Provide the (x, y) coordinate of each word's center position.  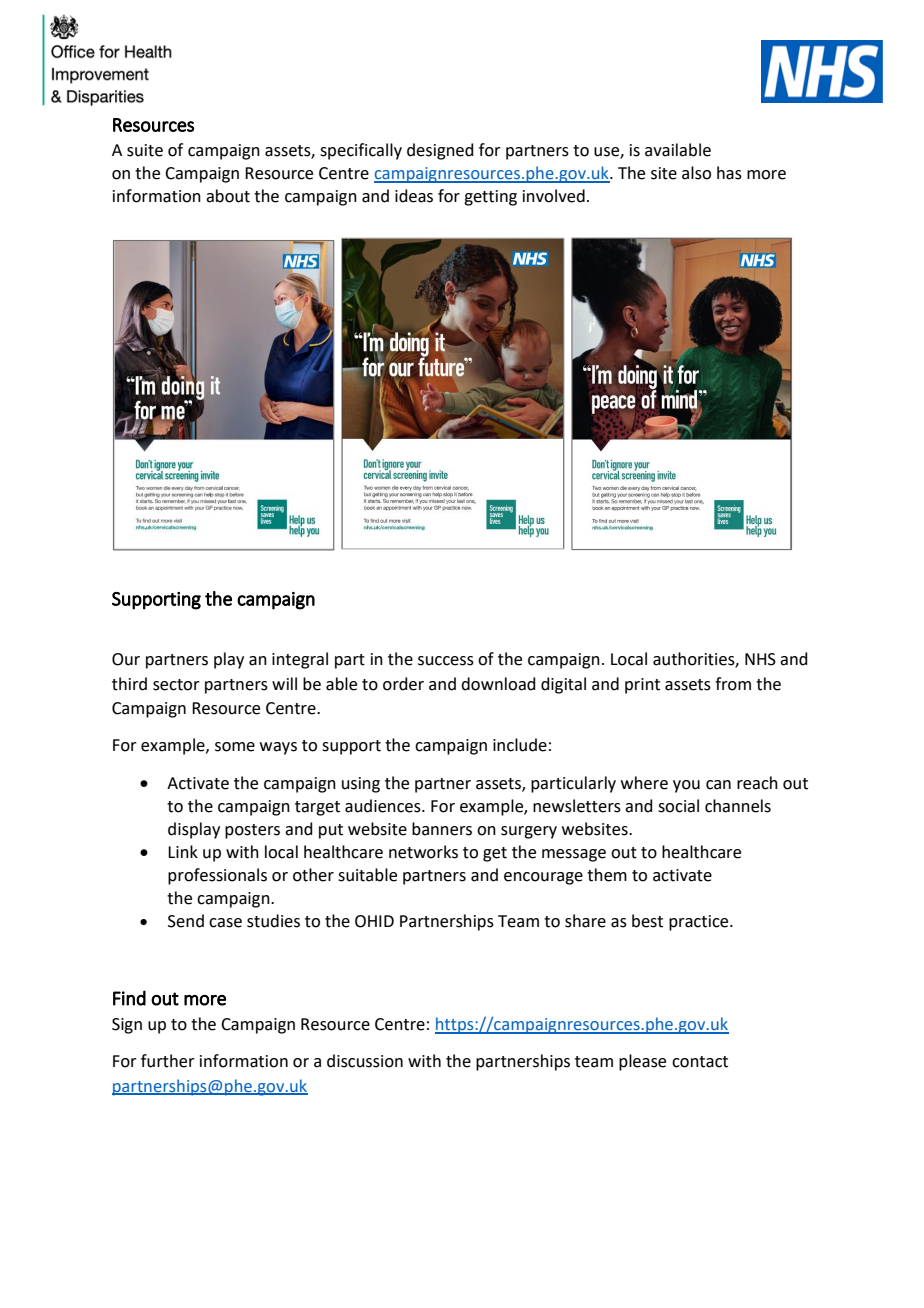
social (678, 806)
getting (490, 198)
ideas (414, 196)
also (696, 173)
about (228, 196)
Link (183, 851)
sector (176, 685)
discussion (365, 1061)
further (168, 1061)
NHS (760, 659)
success (446, 661)
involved (554, 196)
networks (423, 852)
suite (145, 150)
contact (700, 1062)
